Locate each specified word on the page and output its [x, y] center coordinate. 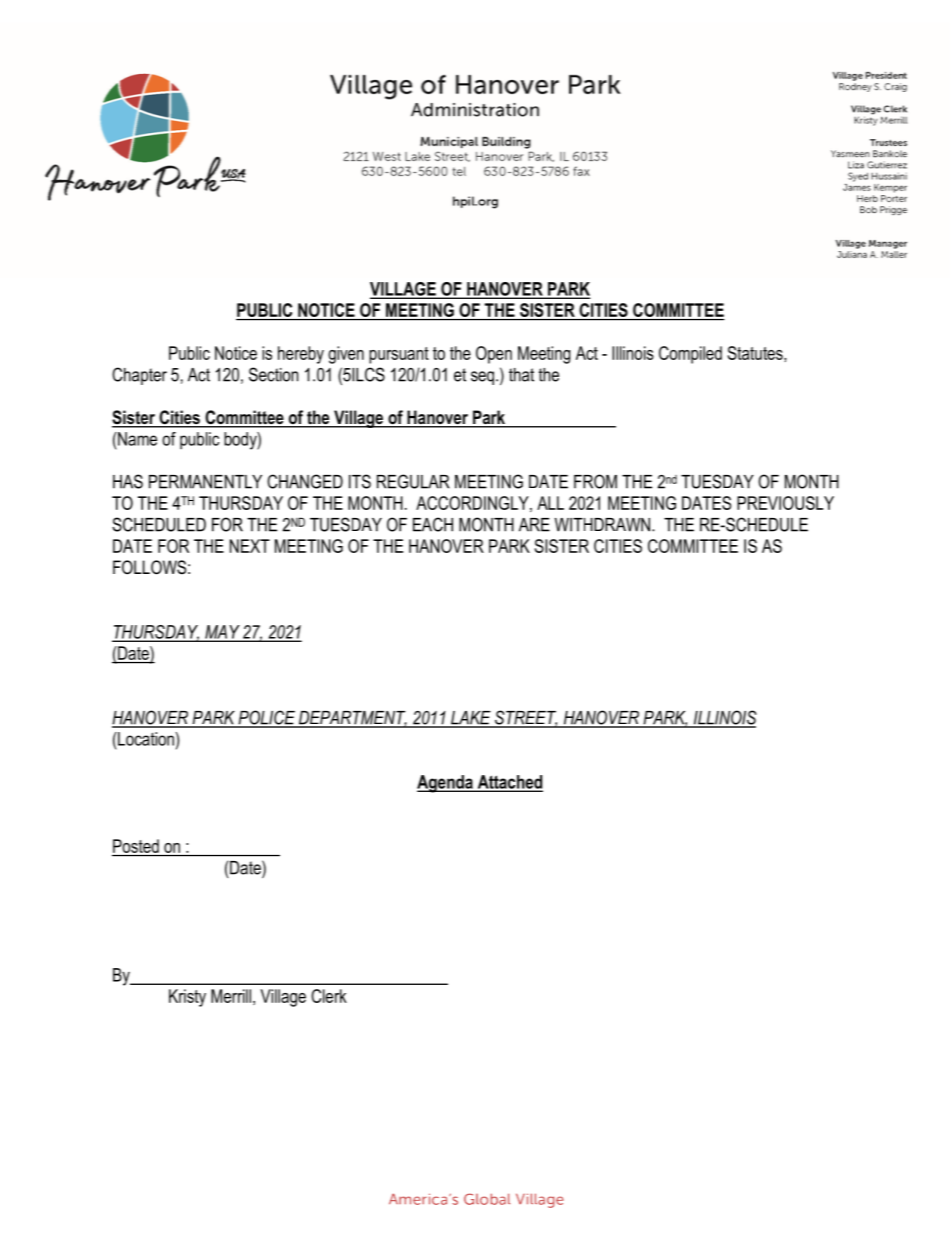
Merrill [231, 996]
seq [482, 378]
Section [273, 374]
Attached [509, 783]
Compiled [690, 355]
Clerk [329, 996]
